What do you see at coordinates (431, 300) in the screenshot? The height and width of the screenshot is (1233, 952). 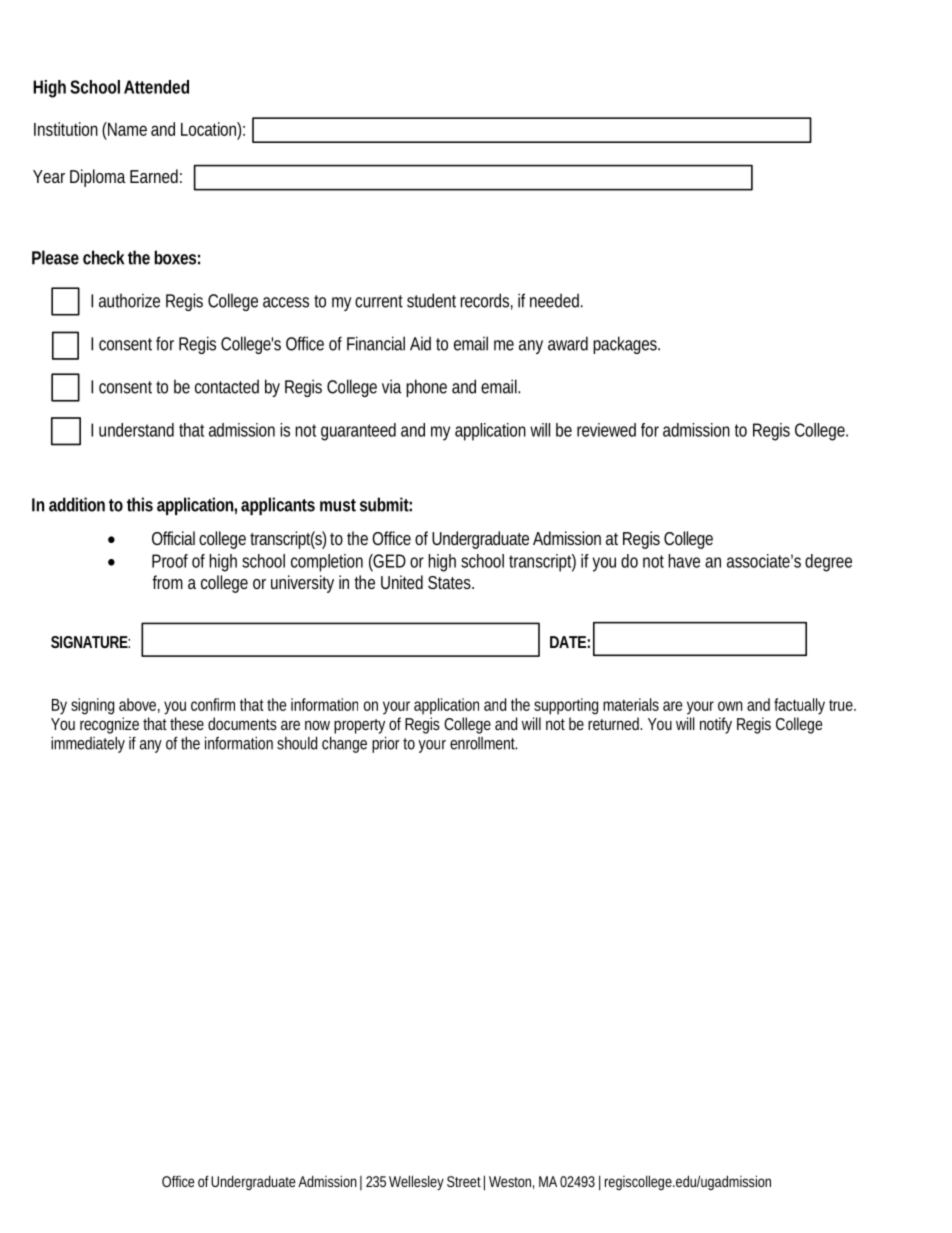 I see `student` at bounding box center [431, 300].
